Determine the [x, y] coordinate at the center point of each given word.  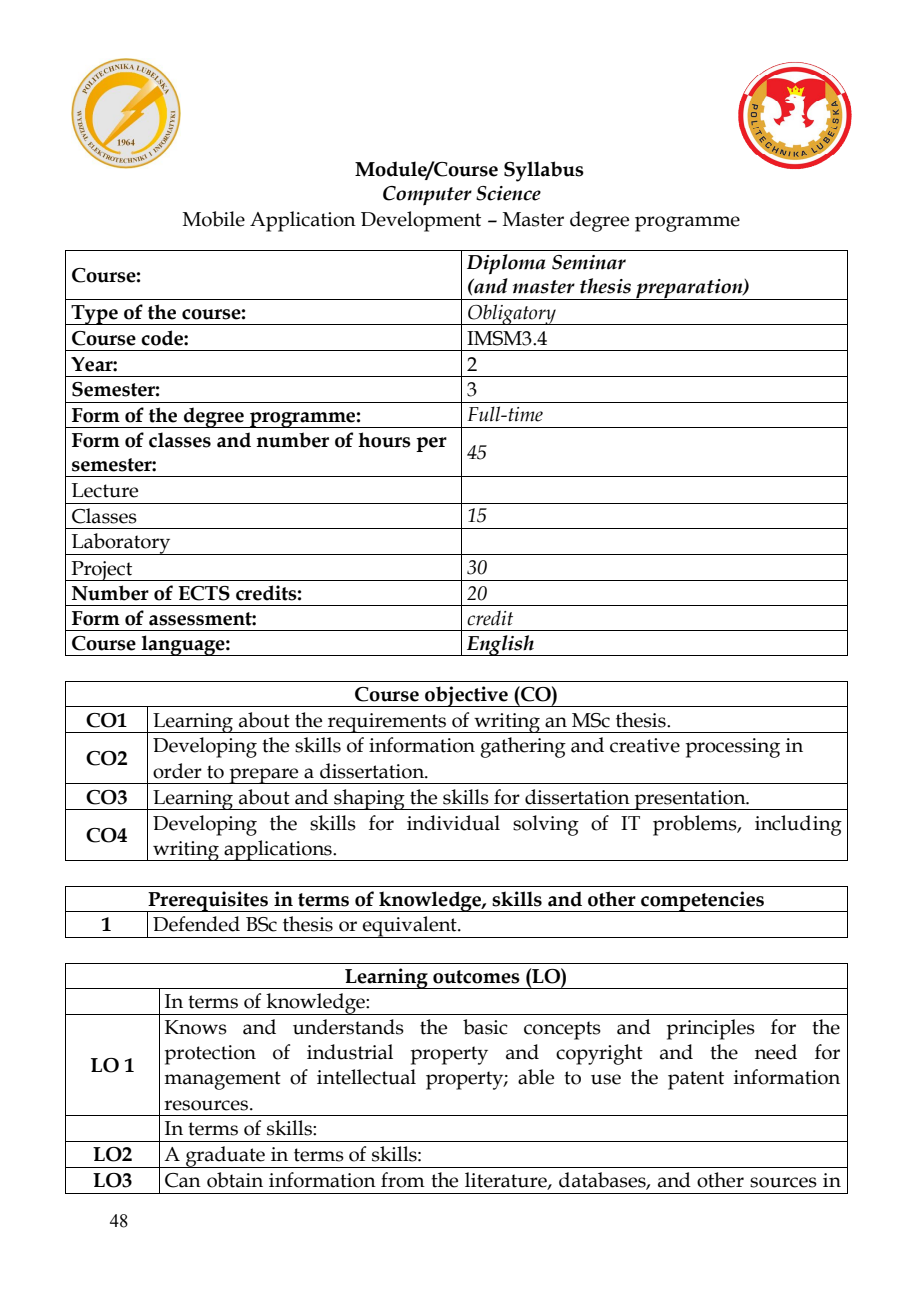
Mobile [214, 219]
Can [183, 1180]
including [798, 825]
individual [453, 823]
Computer [427, 196]
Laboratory [121, 544]
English [500, 645]
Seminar [589, 262]
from [403, 1180]
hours [384, 440]
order [177, 771]
